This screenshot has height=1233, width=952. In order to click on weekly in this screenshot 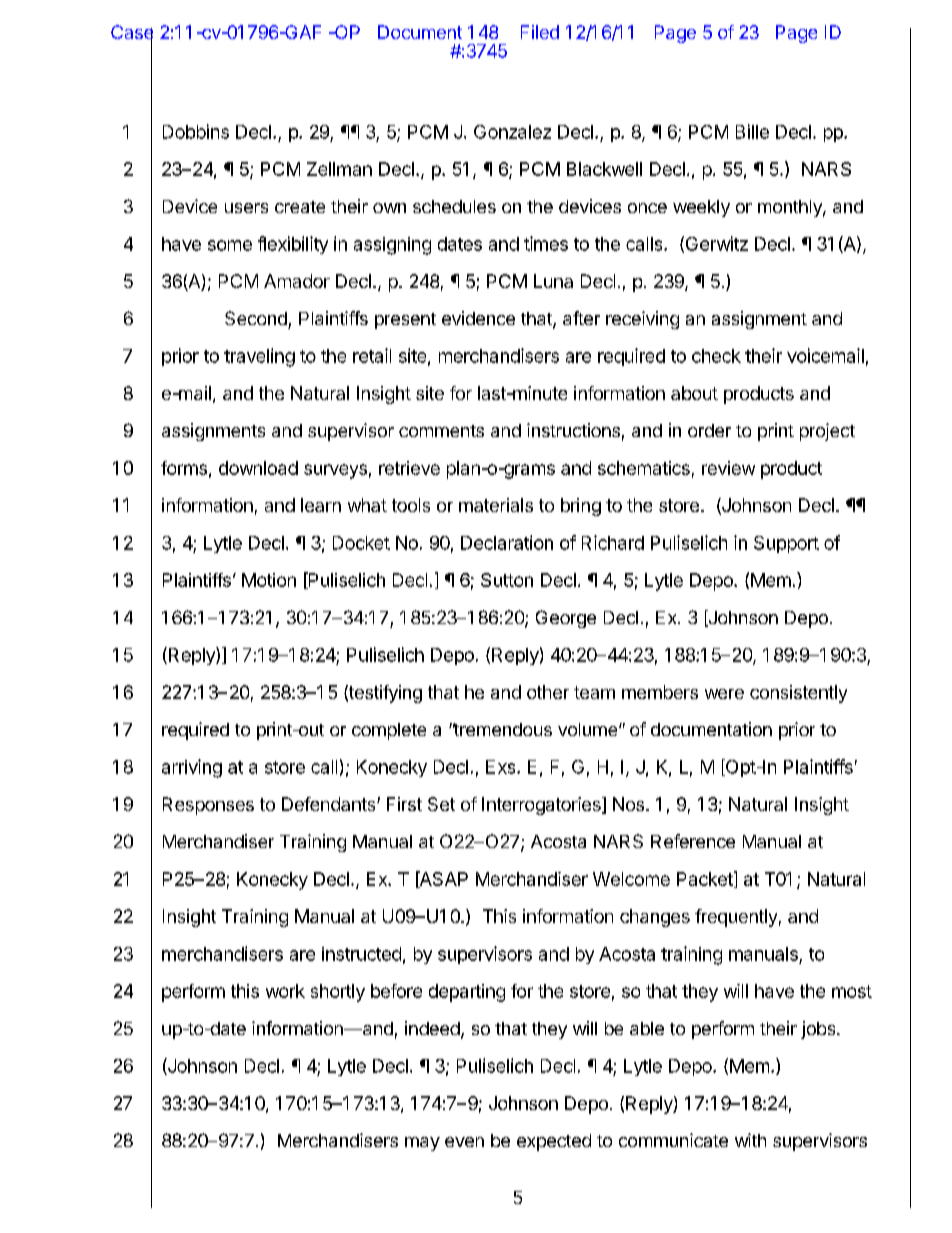, I will do `click(701, 208)`.
